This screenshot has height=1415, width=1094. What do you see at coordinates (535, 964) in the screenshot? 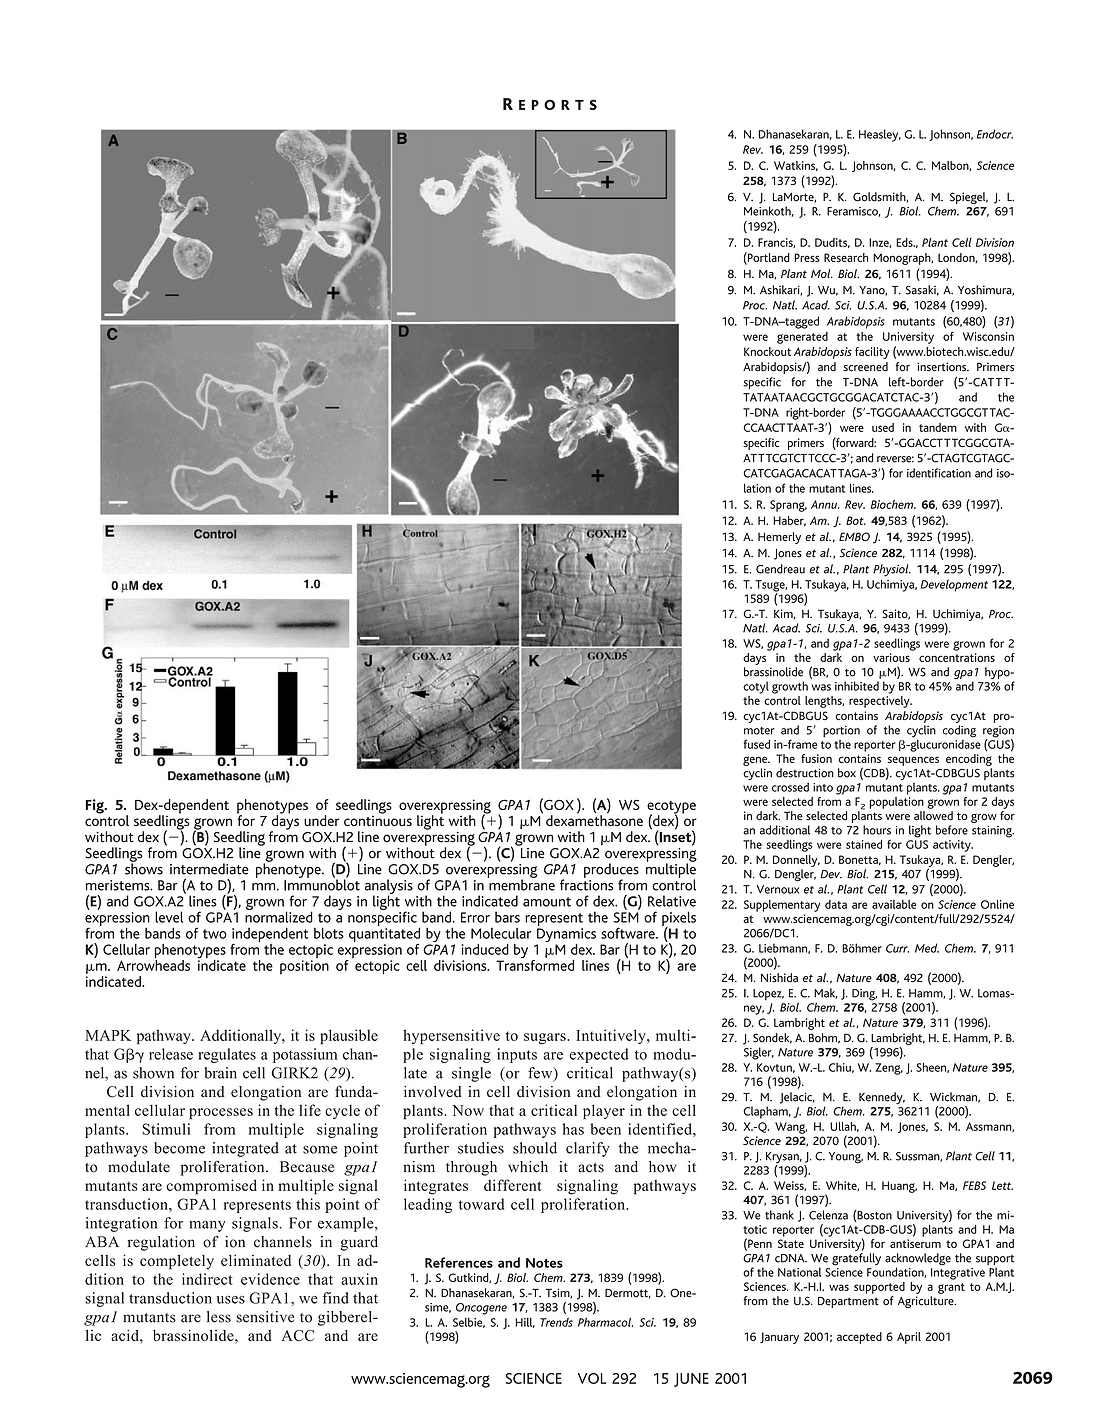
I see `Transformed` at bounding box center [535, 964].
